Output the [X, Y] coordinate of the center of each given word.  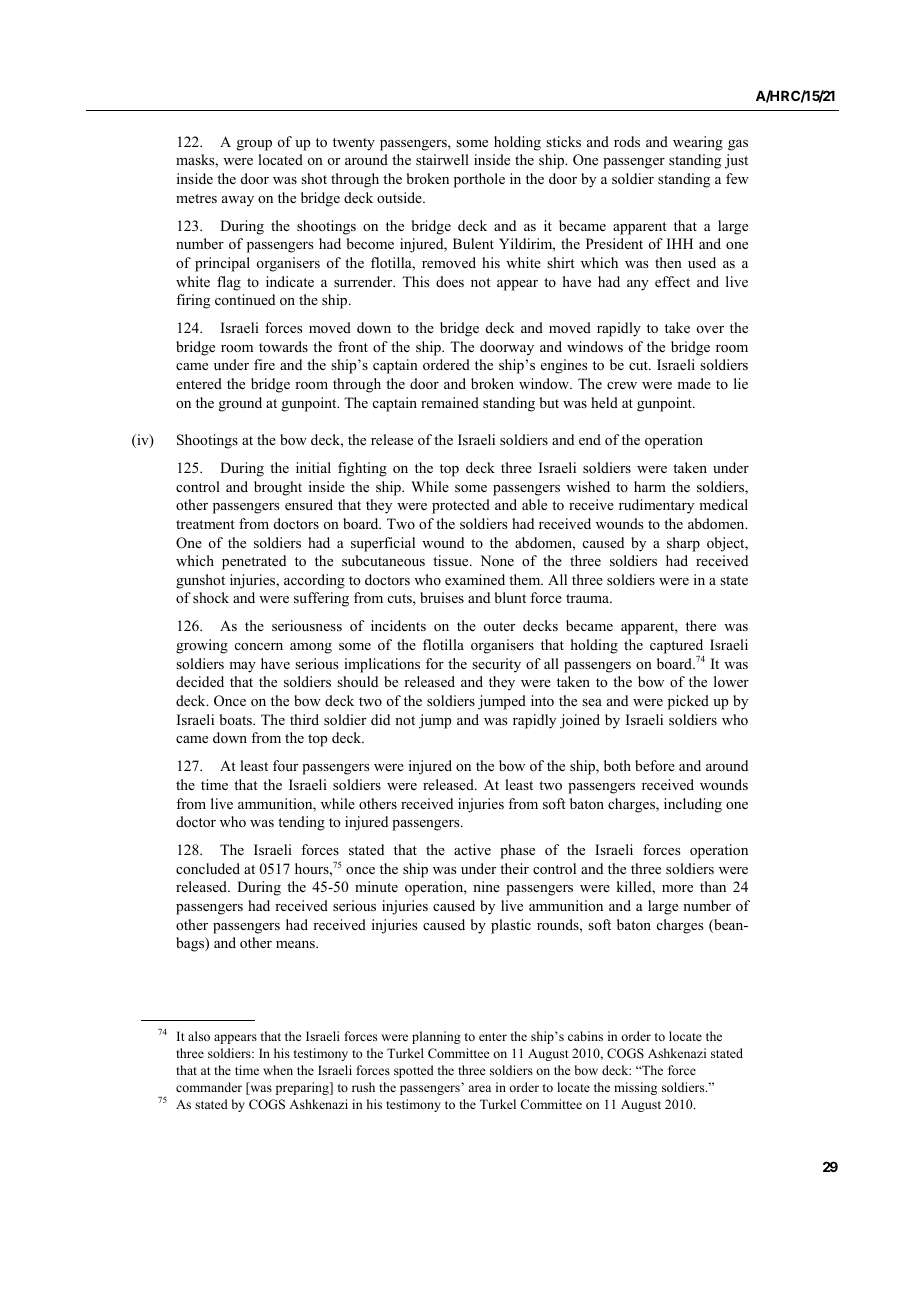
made [694, 383]
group [254, 145]
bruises [442, 597]
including [693, 805]
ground [240, 404]
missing [635, 1088]
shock [211, 597]
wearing [698, 143]
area [479, 1088]
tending [301, 823]
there [701, 625]
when [278, 1070]
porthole [479, 180]
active [472, 849]
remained [450, 402]
